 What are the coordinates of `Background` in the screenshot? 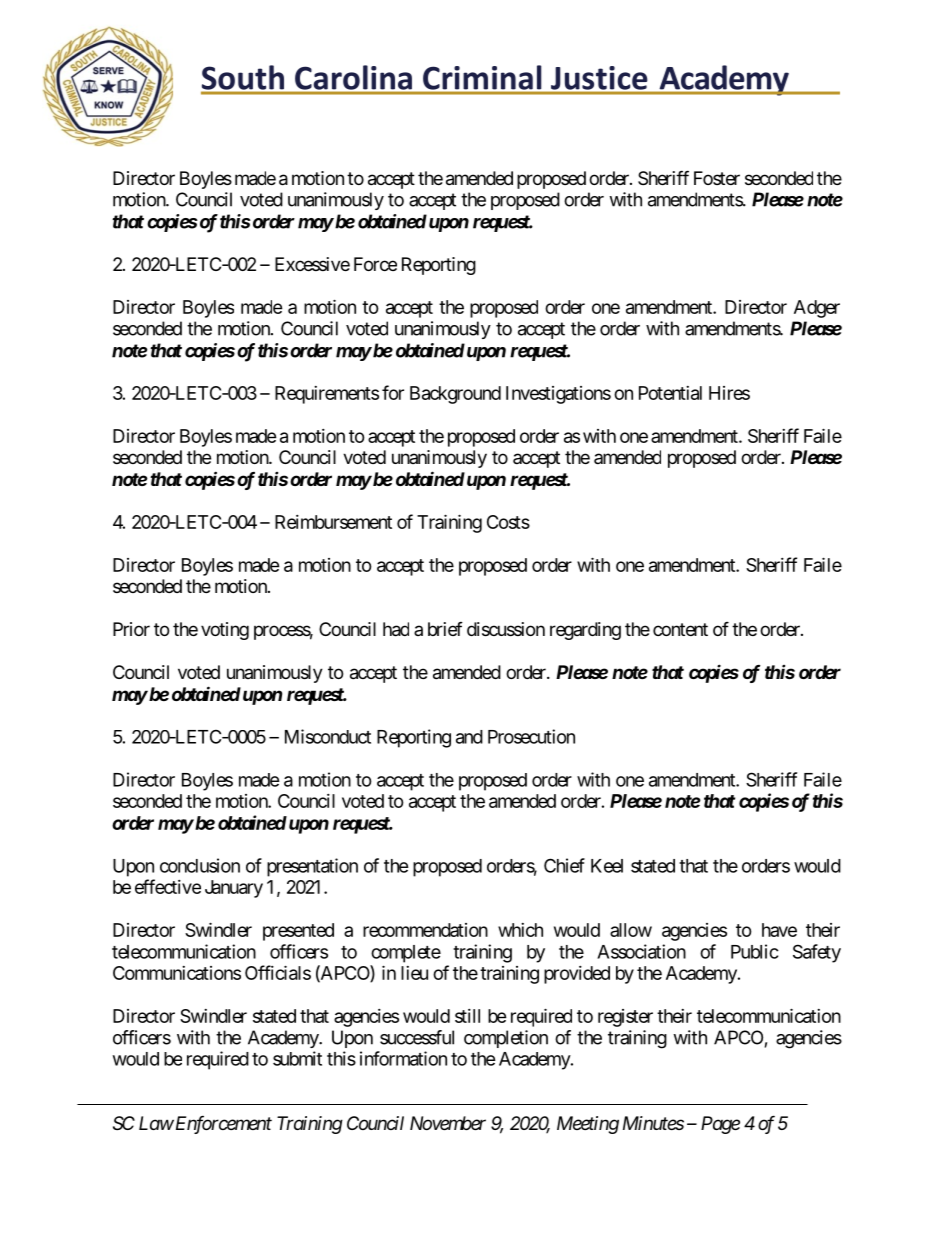 It's located at (455, 395).
